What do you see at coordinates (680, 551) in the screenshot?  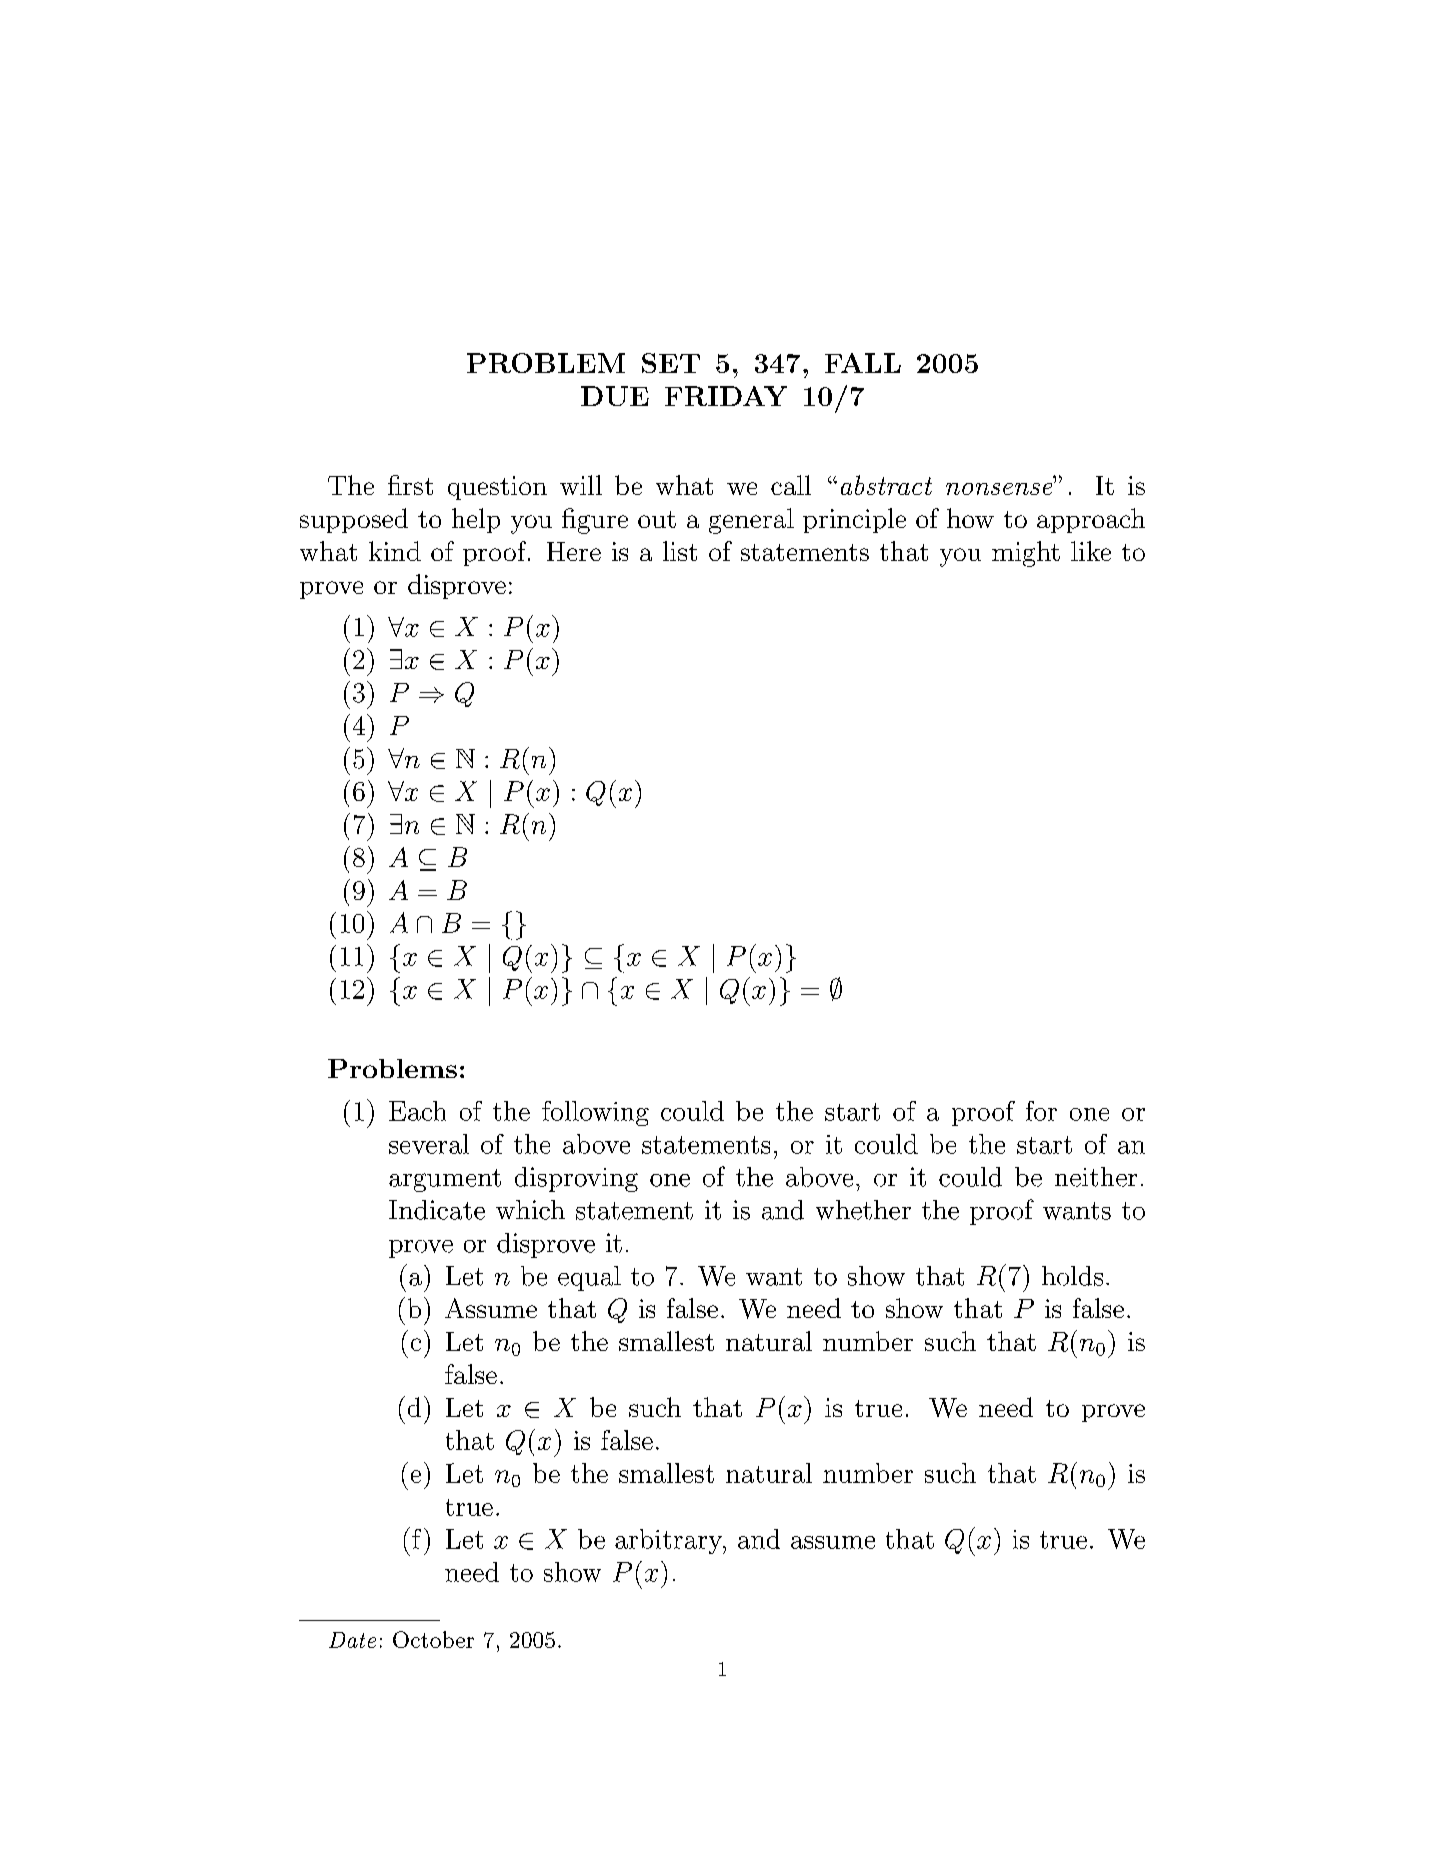 I see `list` at bounding box center [680, 551].
